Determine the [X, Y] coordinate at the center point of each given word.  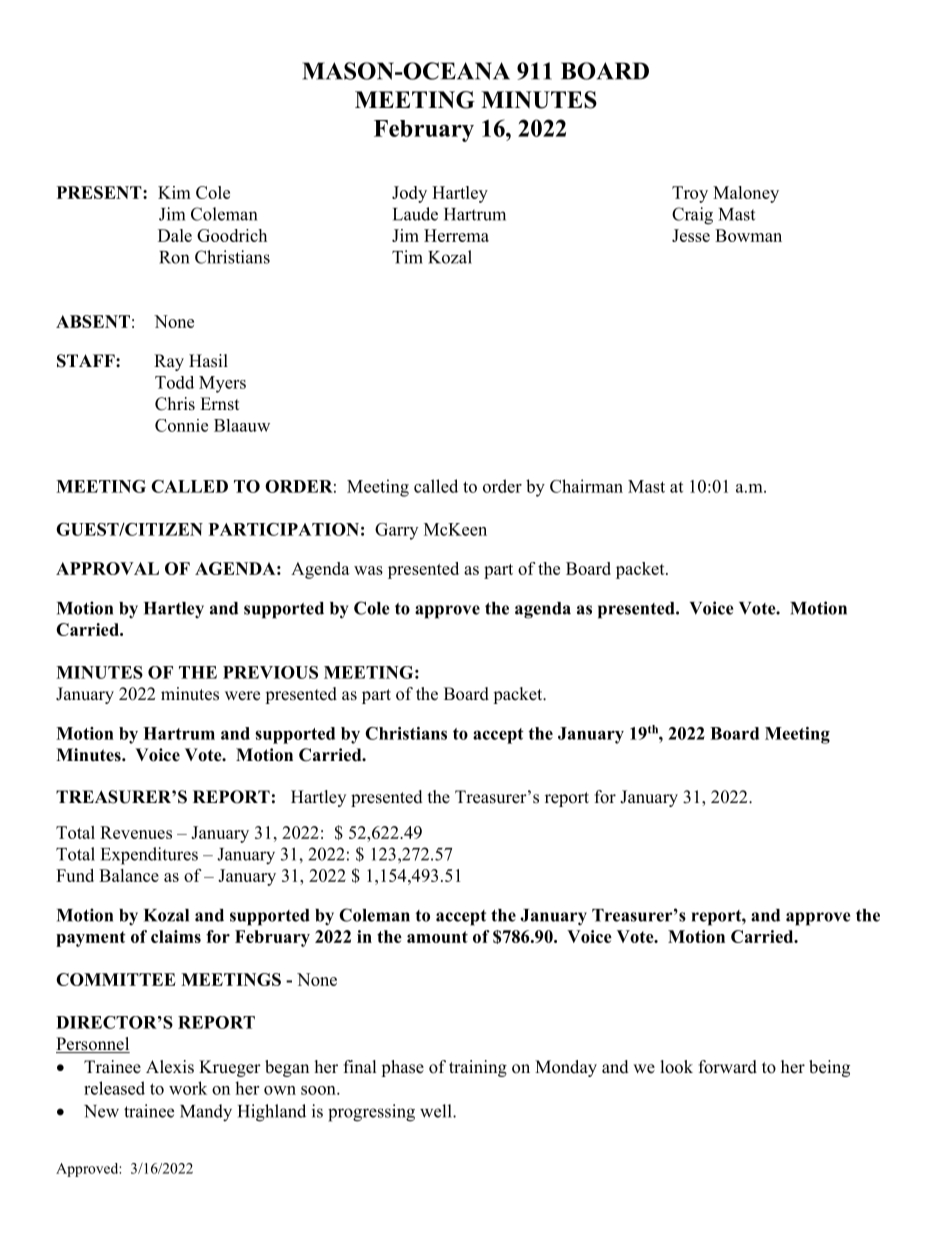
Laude [415, 214]
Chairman [586, 486]
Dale [175, 235]
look [677, 1067]
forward [728, 1067]
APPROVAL [107, 568]
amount [437, 937]
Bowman [748, 235]
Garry [396, 531]
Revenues [136, 832]
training [478, 1068]
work [188, 1088]
